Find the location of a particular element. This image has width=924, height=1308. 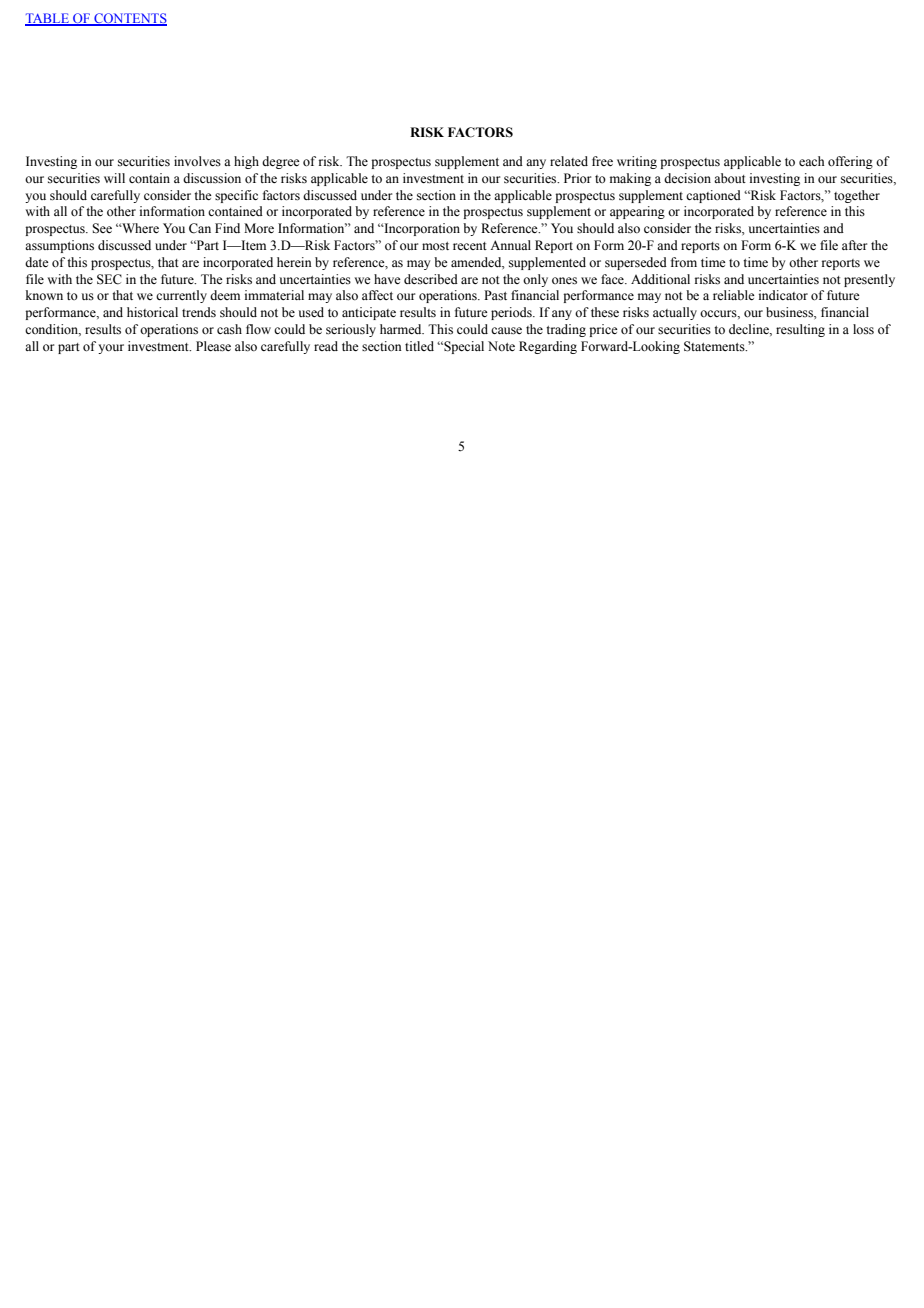

each is located at coordinates (811, 161).
